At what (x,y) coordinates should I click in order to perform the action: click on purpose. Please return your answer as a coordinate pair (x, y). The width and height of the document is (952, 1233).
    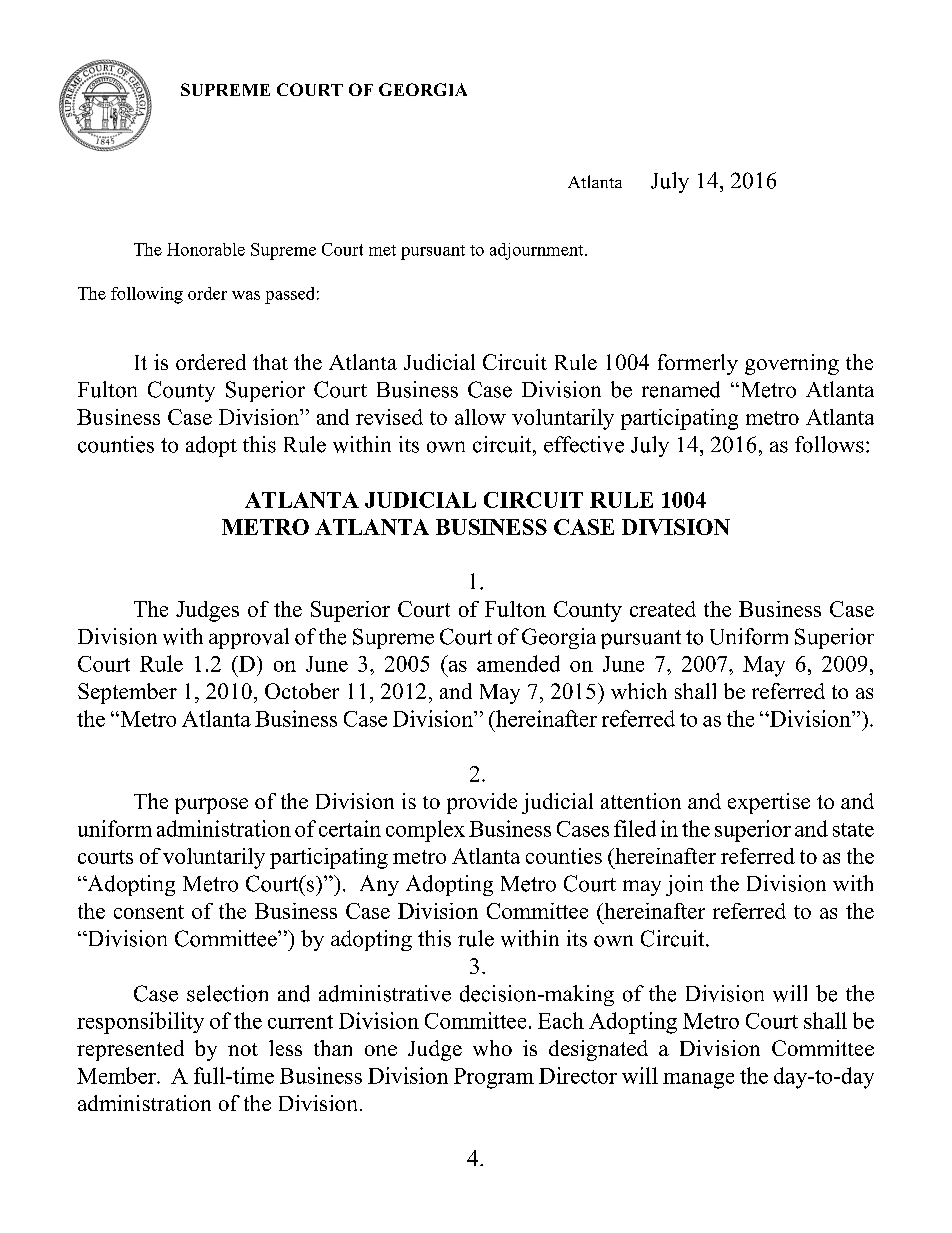
    Looking at the image, I should click on (211, 806).
